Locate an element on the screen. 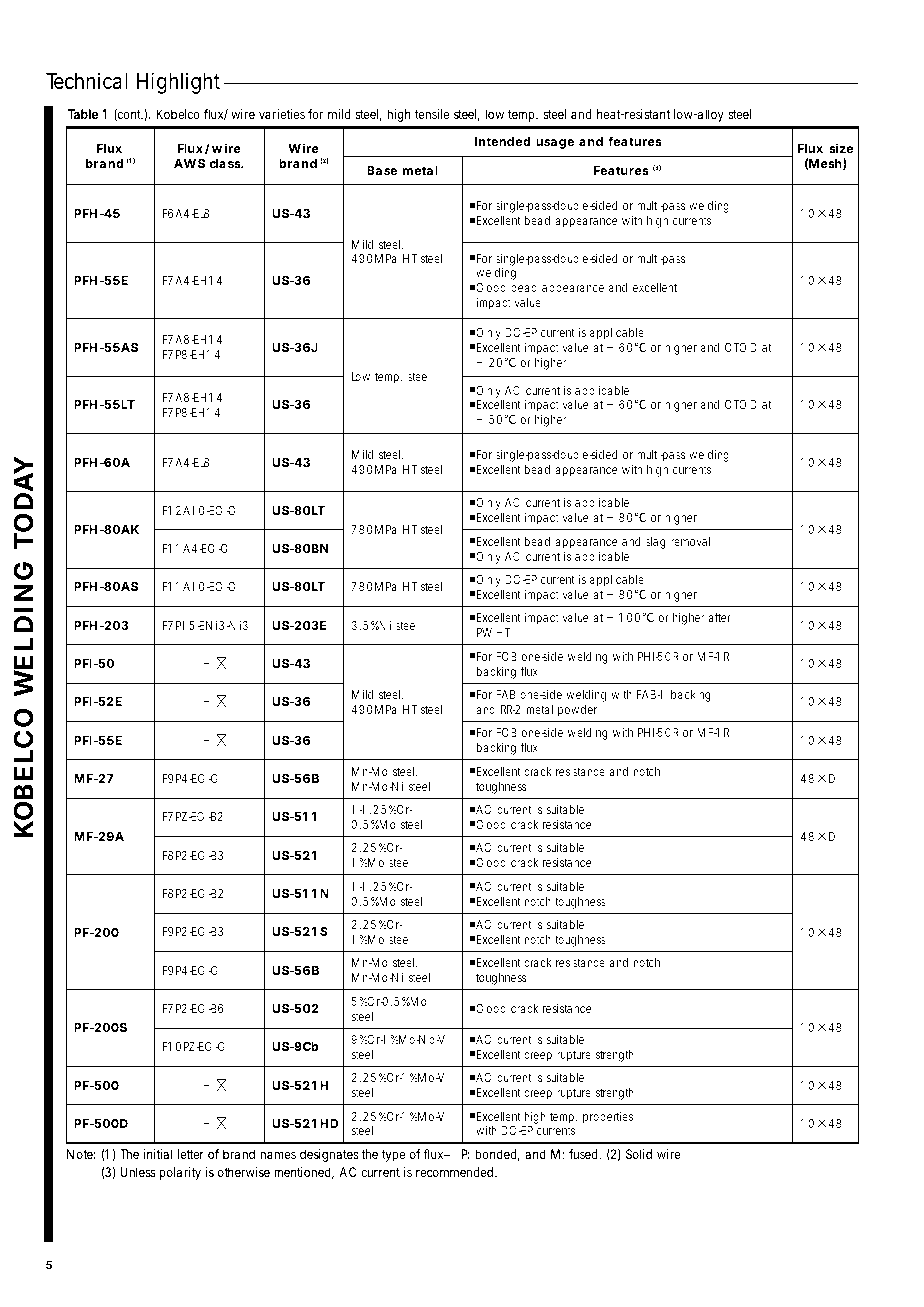 Image resolution: width=924 pixels, height=1307 pixels. letter is located at coordinates (191, 1154).
